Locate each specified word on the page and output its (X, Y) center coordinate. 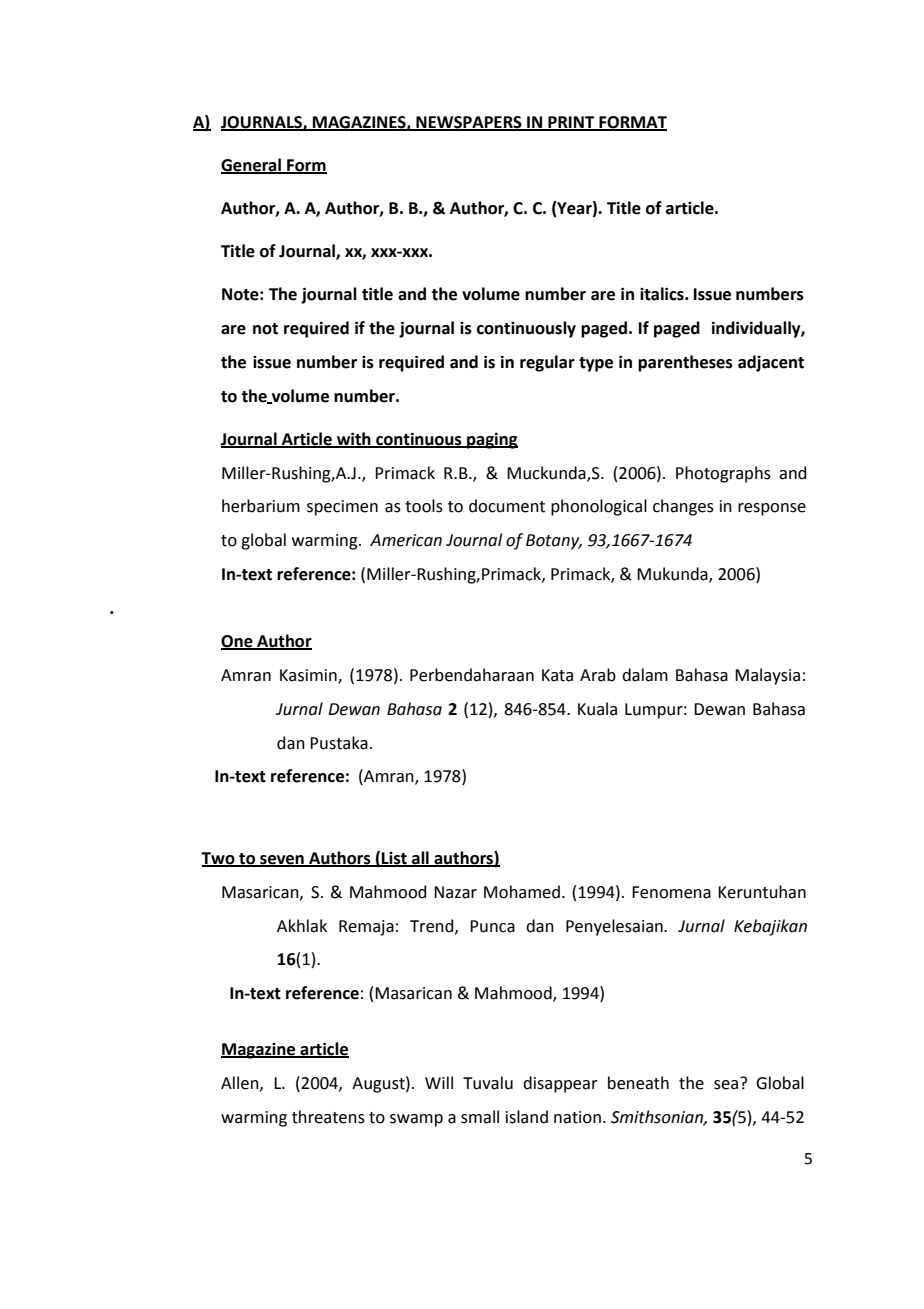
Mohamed (522, 892)
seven (282, 861)
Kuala (597, 709)
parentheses (685, 363)
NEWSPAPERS (469, 123)
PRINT (571, 123)
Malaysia (767, 676)
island (527, 1117)
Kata (557, 675)
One (238, 642)
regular (547, 363)
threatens (328, 1117)
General (252, 166)
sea (726, 1085)
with (354, 439)
